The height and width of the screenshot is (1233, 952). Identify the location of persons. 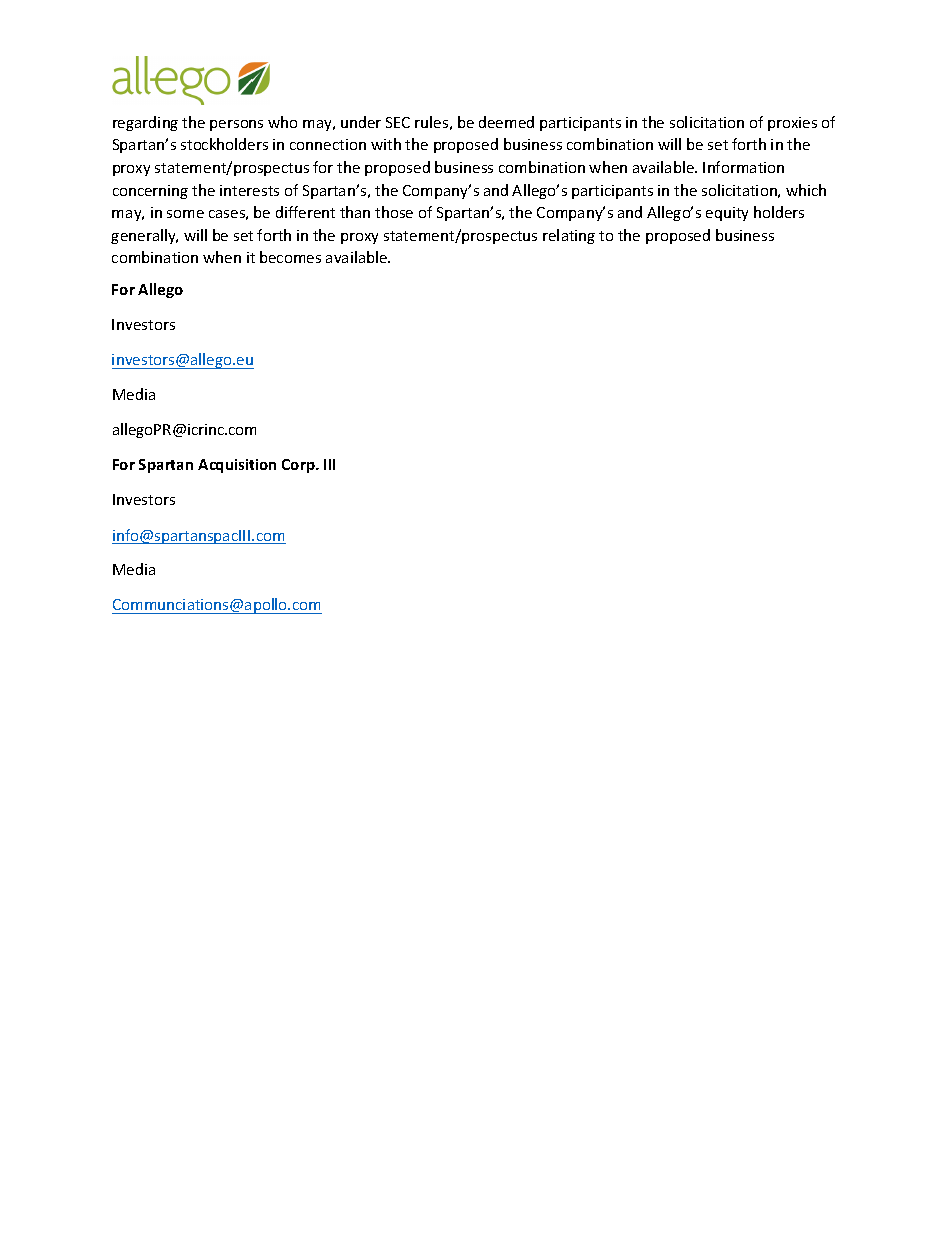
(236, 125).
